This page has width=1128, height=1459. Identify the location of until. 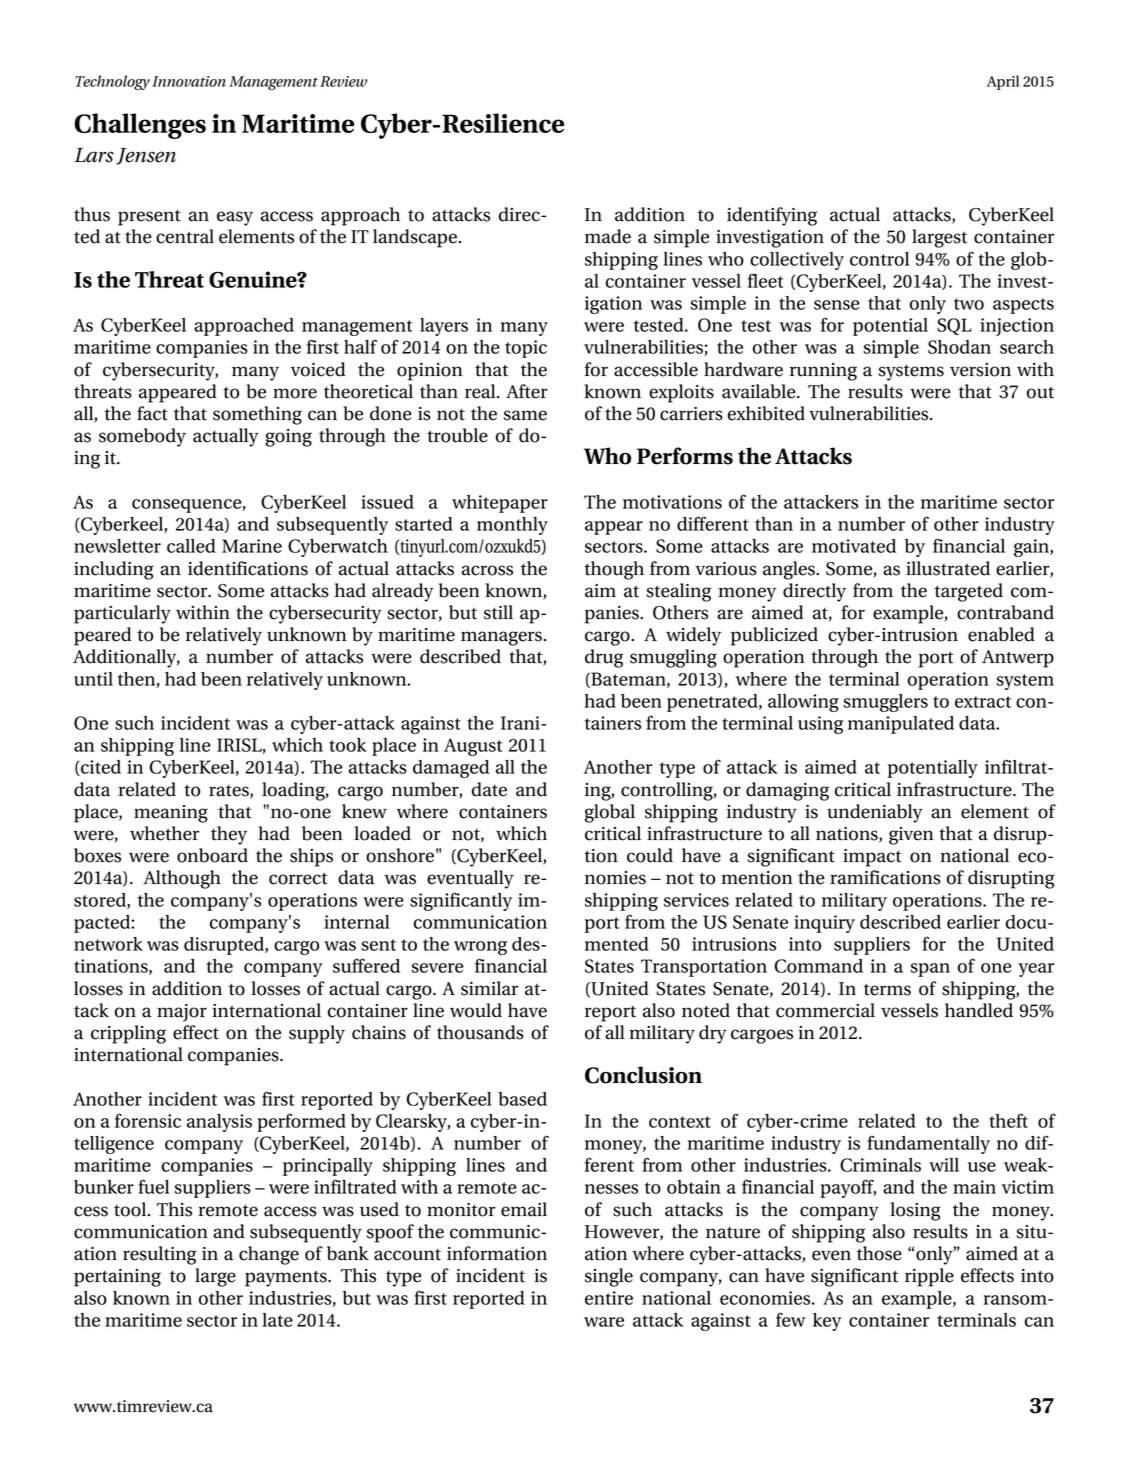
(93, 679).
